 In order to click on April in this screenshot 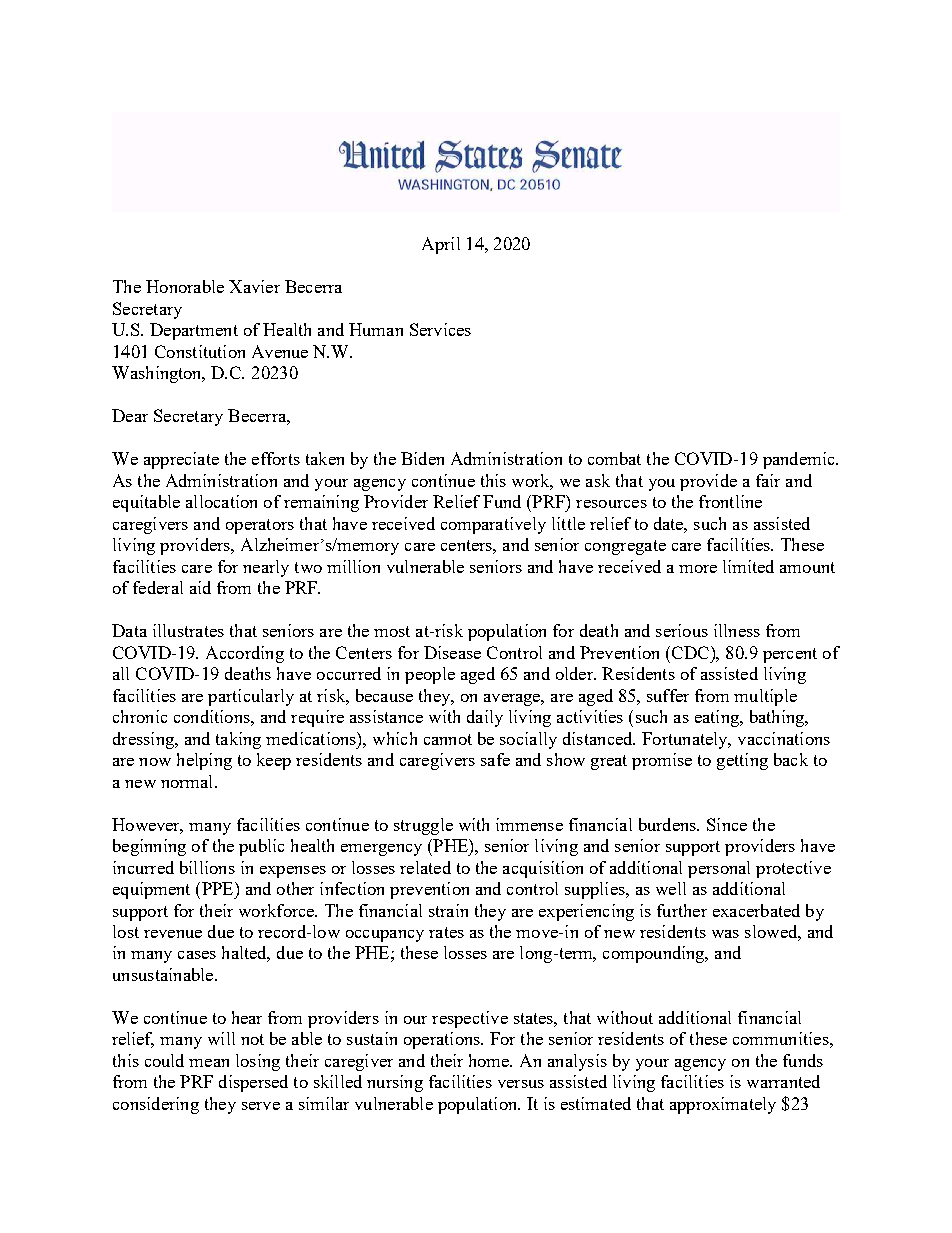, I will do `click(441, 245)`.
